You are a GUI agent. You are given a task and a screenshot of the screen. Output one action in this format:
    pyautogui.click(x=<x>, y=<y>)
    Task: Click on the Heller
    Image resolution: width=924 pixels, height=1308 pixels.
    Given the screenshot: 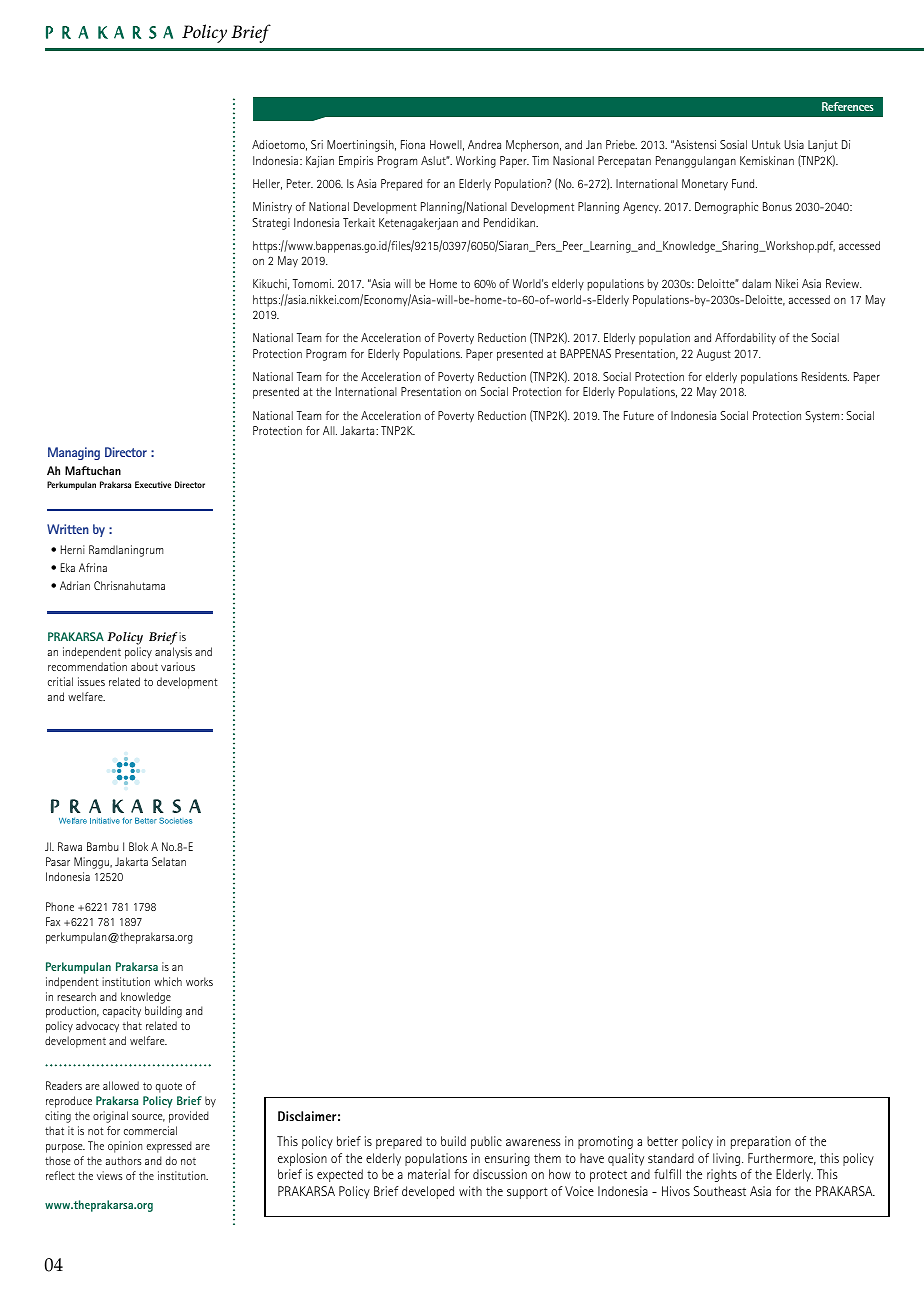 What is the action you would take?
    pyautogui.click(x=267, y=184)
